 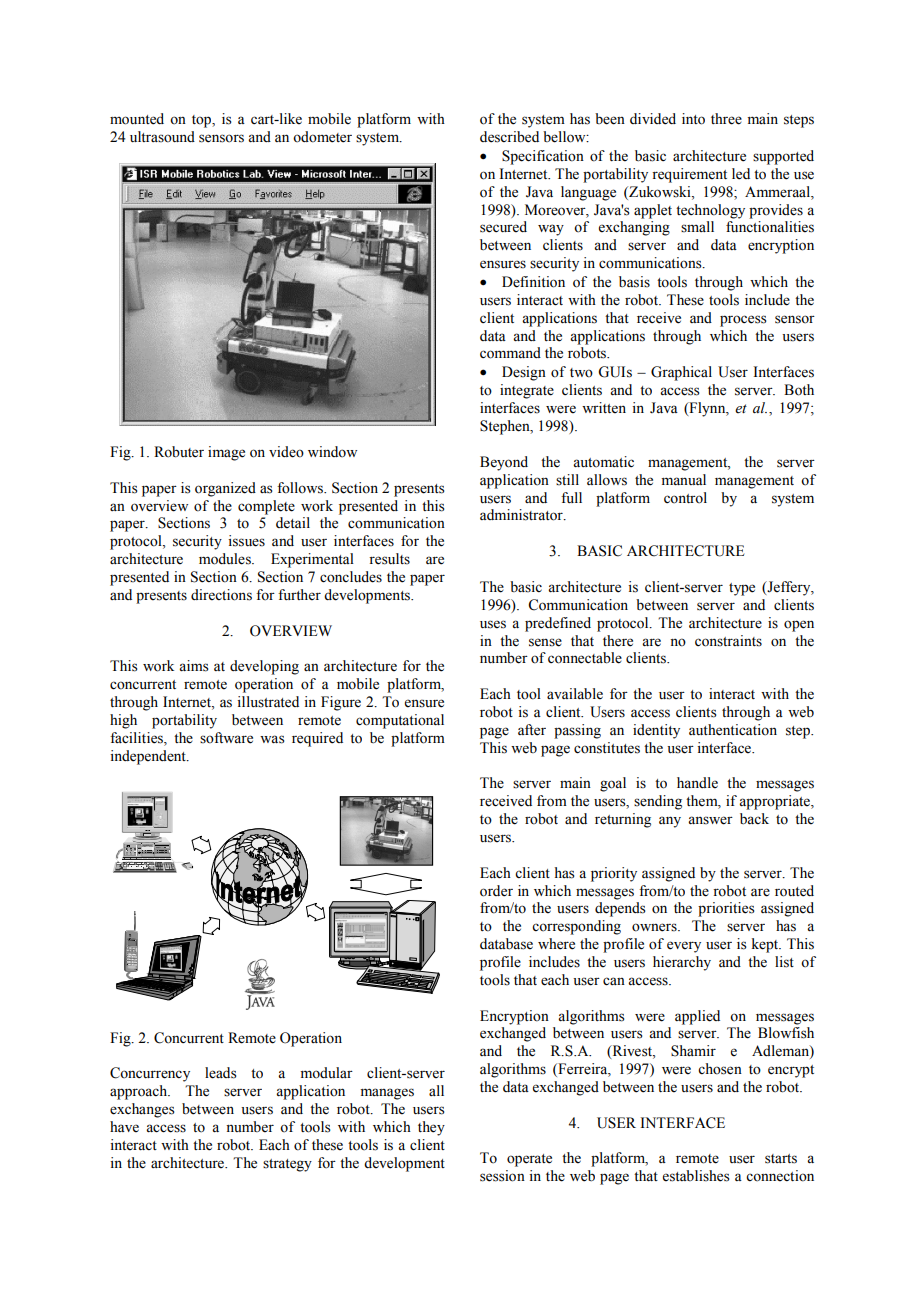 I want to click on exchanges, so click(x=142, y=1110).
